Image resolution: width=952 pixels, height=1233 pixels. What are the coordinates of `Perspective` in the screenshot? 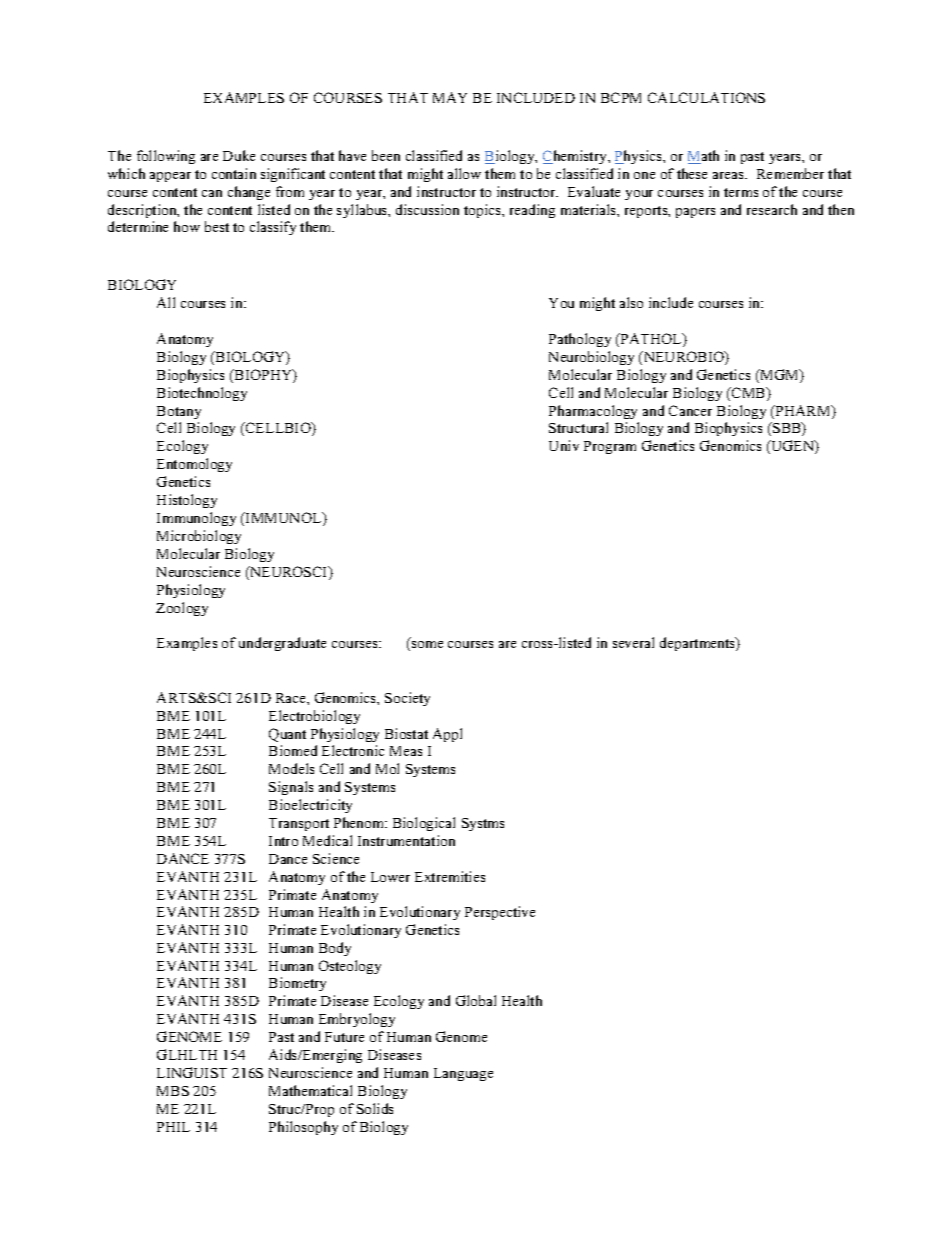 It's located at (500, 913).
